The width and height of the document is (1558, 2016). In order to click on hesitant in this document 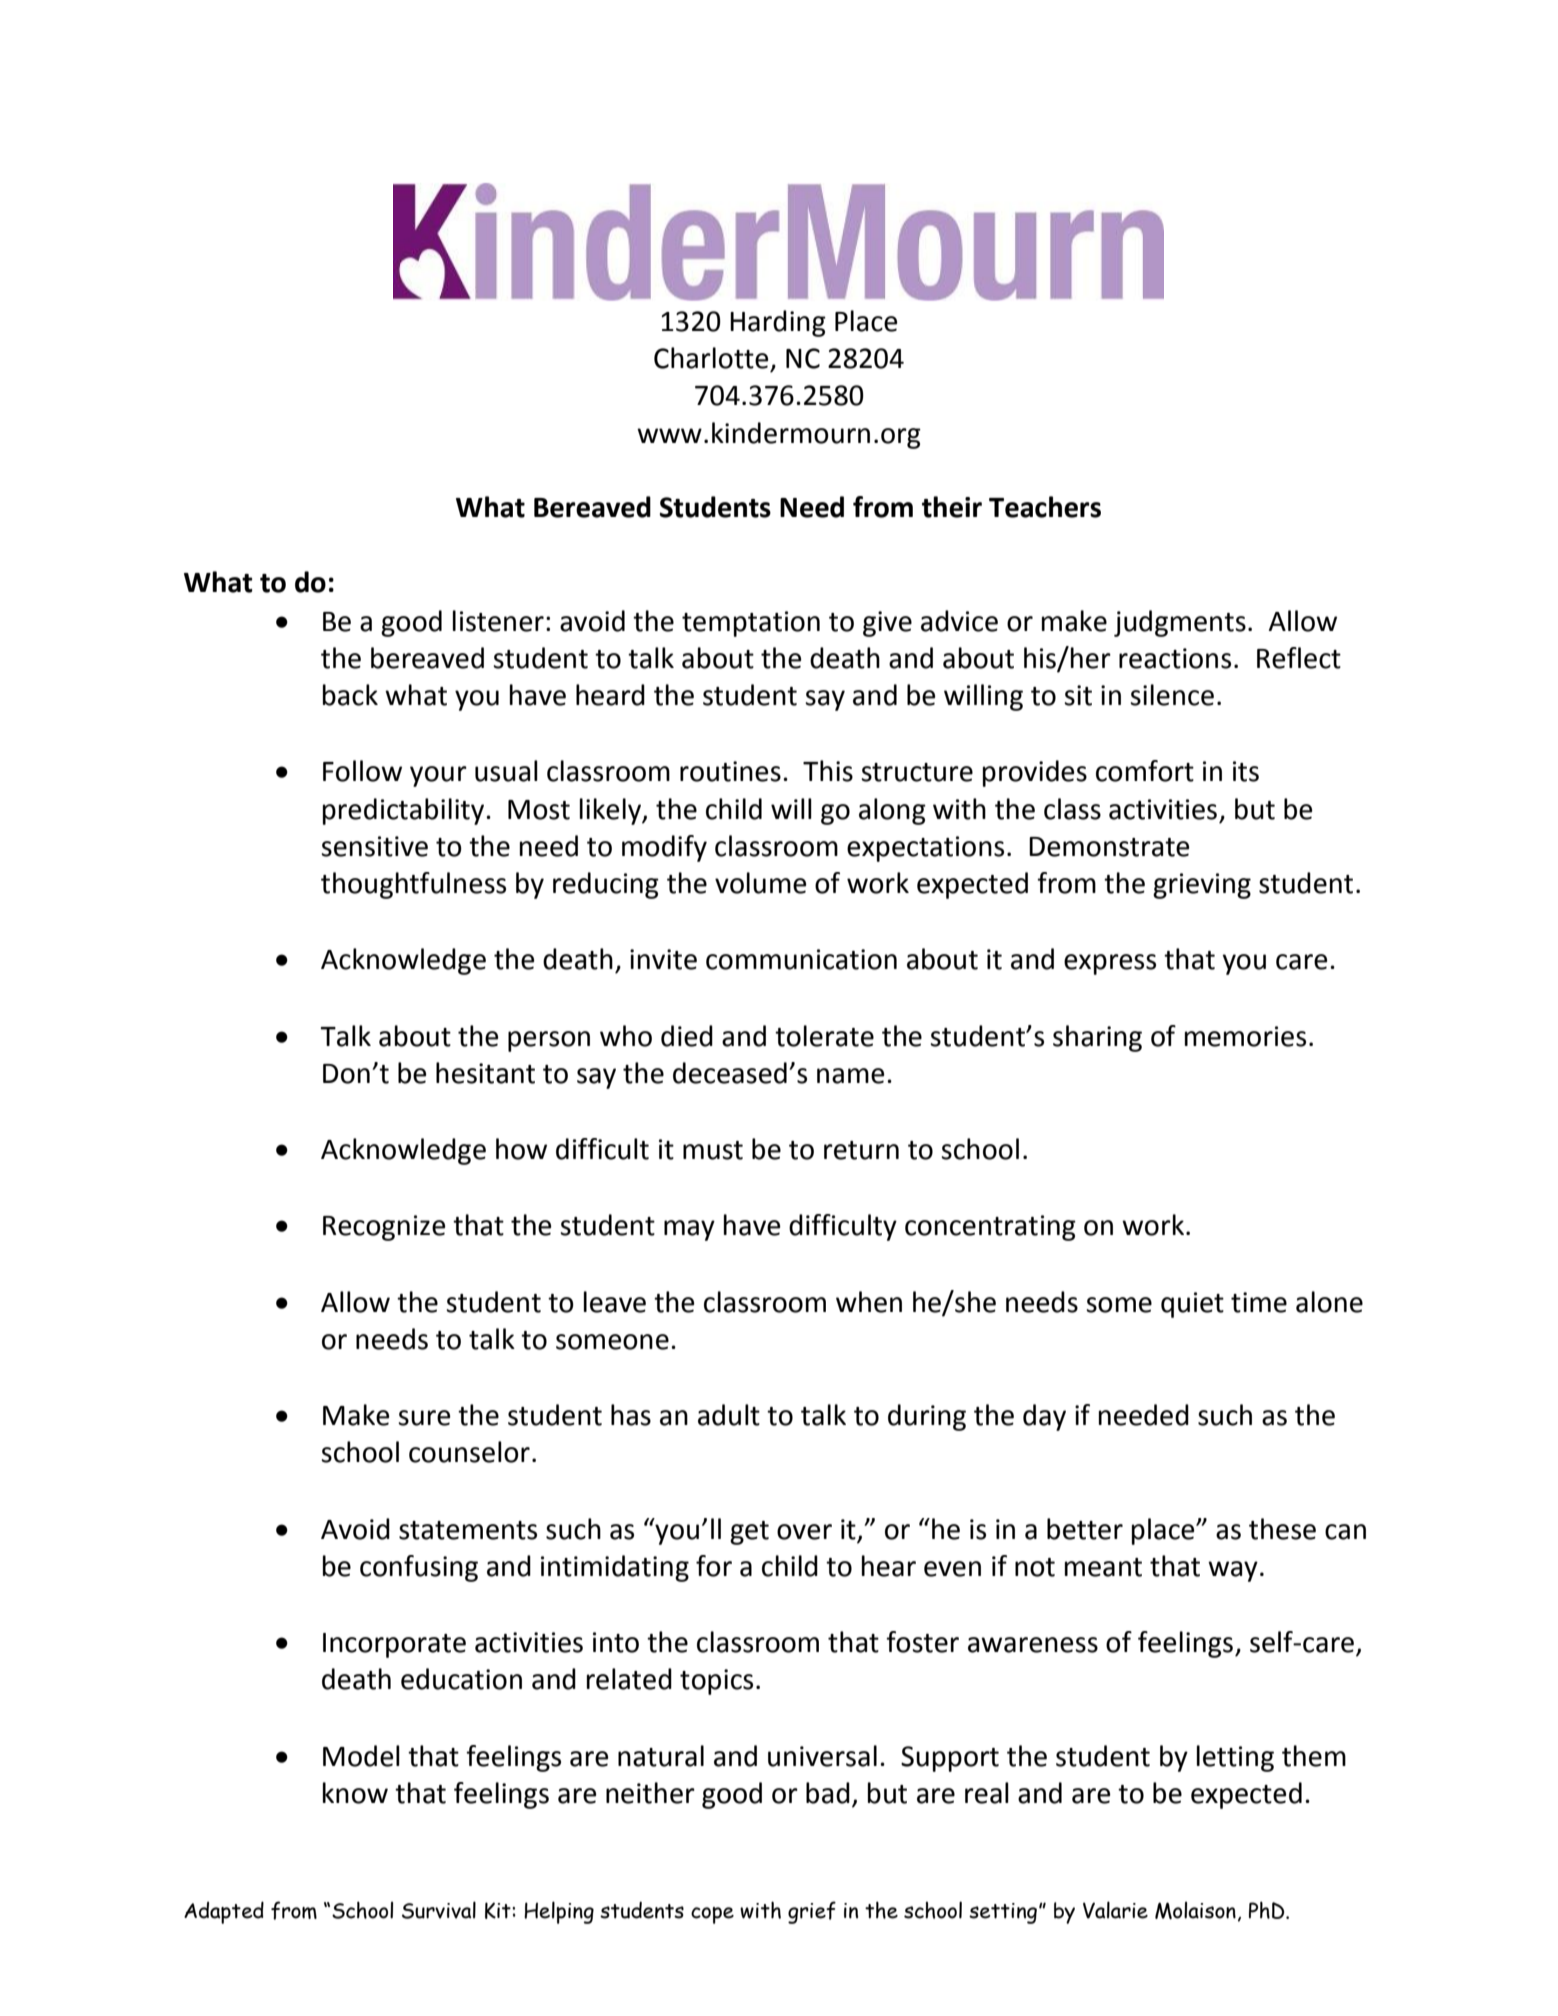, I will do `click(485, 1073)`.
